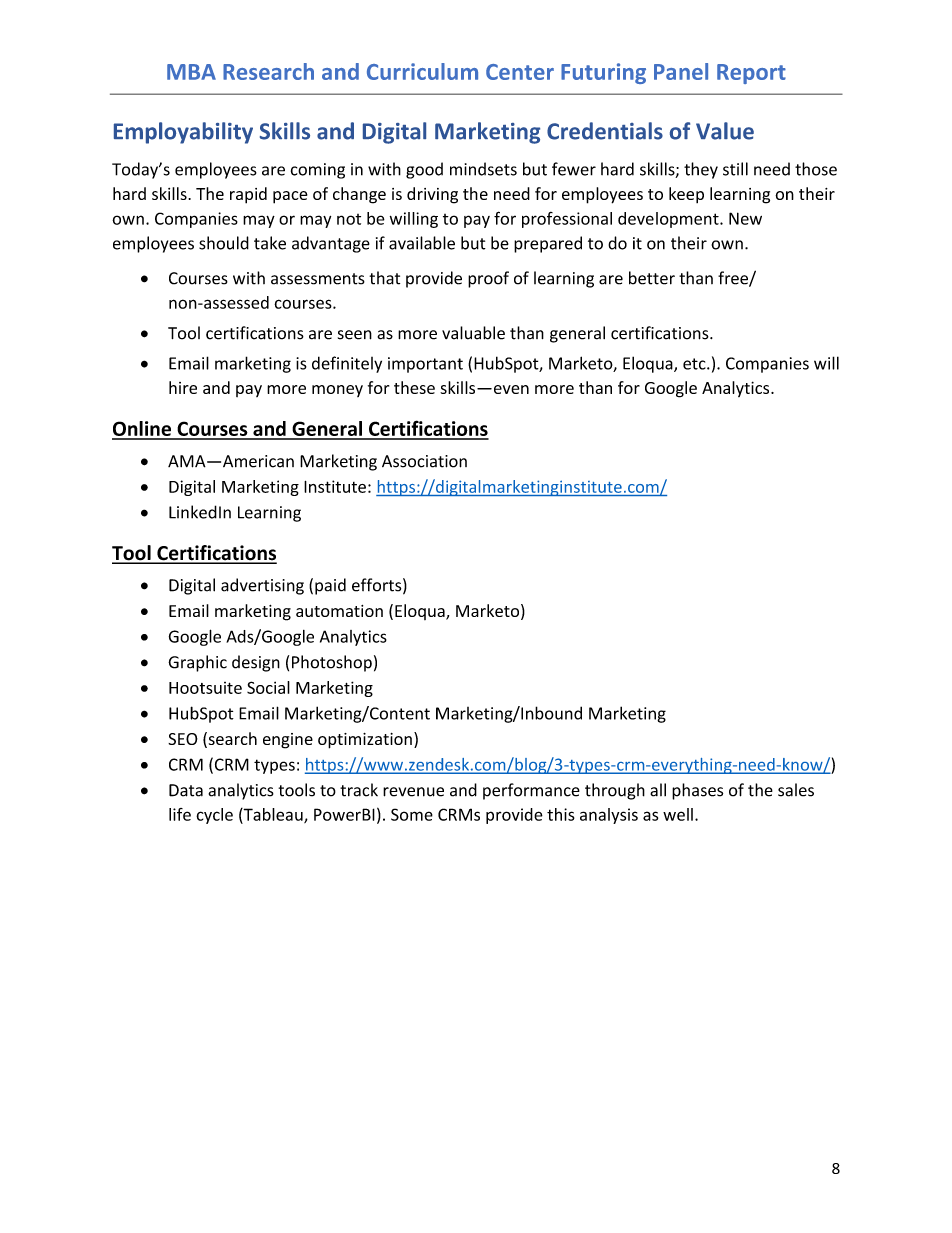 The width and height of the image is (952, 1233). What do you see at coordinates (695, 364) in the image?
I see `etc` at bounding box center [695, 364].
